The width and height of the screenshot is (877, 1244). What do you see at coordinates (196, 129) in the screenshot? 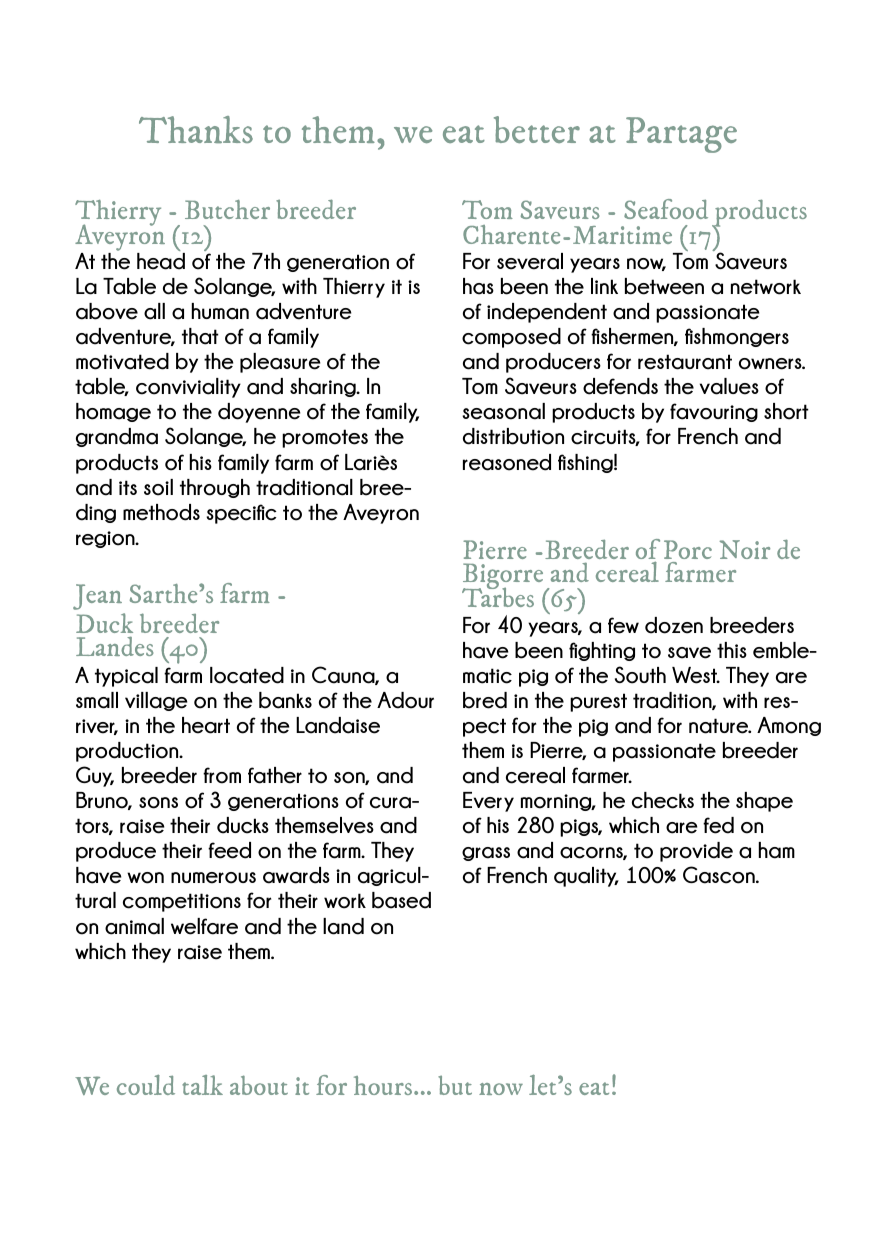
I see `Thanks` at bounding box center [196, 129].
